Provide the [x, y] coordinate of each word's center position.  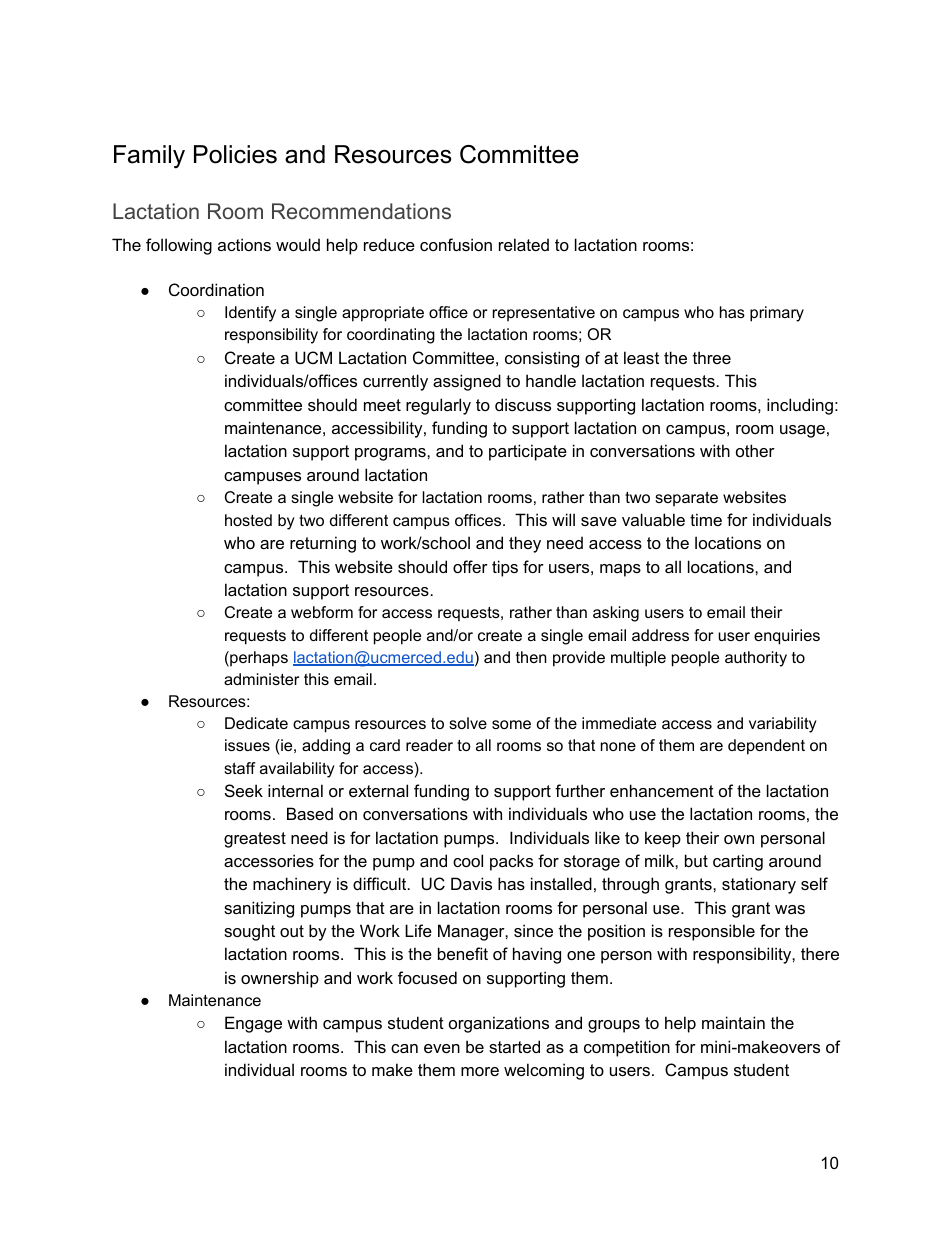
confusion [456, 244]
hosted [248, 520]
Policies [235, 154]
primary [777, 314]
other [755, 450]
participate [528, 452]
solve [468, 723]
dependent [766, 747]
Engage [253, 1024]
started [514, 1046]
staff [240, 768]
